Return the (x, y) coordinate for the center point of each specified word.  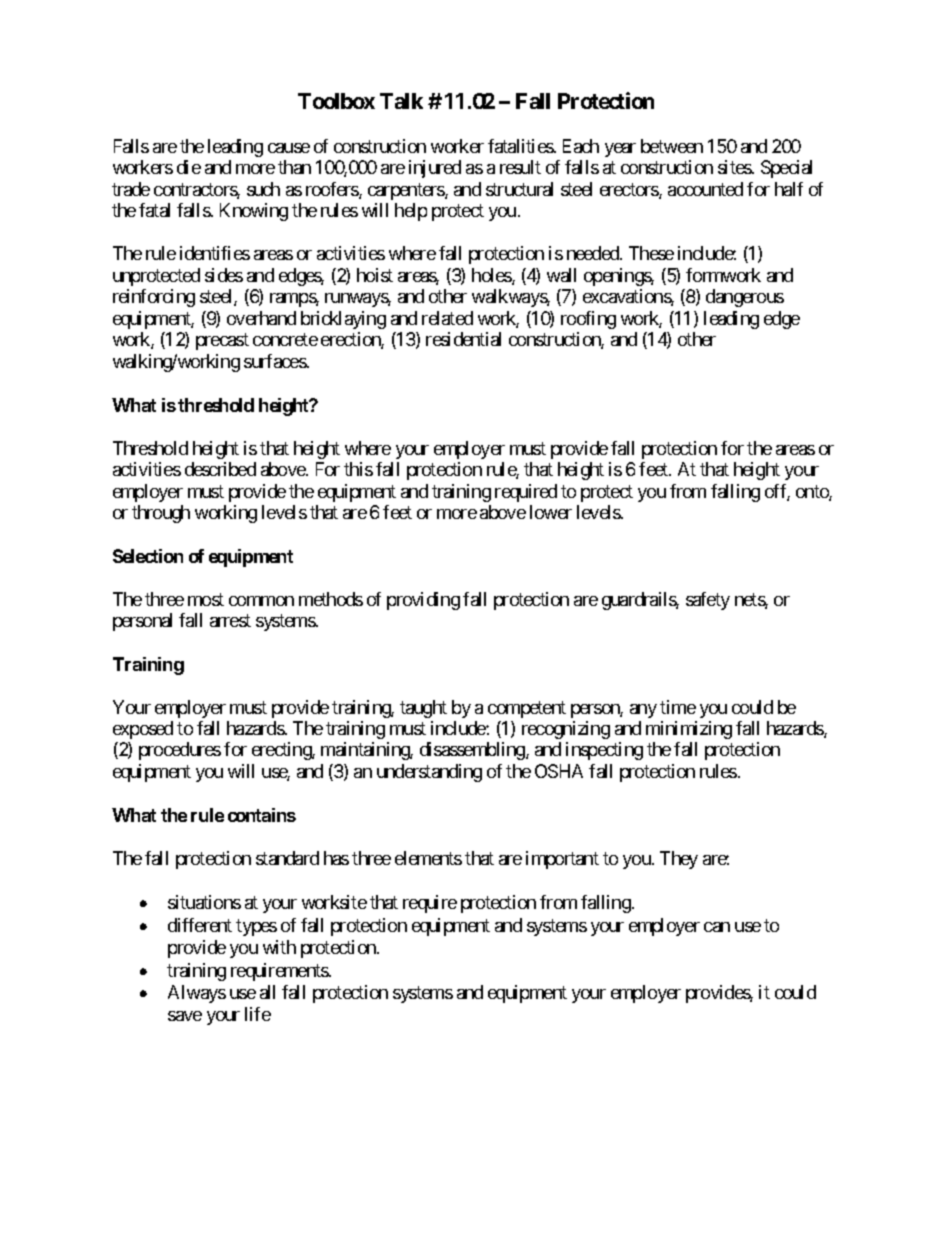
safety (708, 601)
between (672, 146)
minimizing (689, 730)
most (206, 599)
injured (435, 169)
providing (423, 601)
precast (222, 342)
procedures (180, 751)
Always (197, 994)
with (279, 947)
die (189, 167)
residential (463, 339)
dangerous (745, 298)
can (717, 927)
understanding (429, 773)
